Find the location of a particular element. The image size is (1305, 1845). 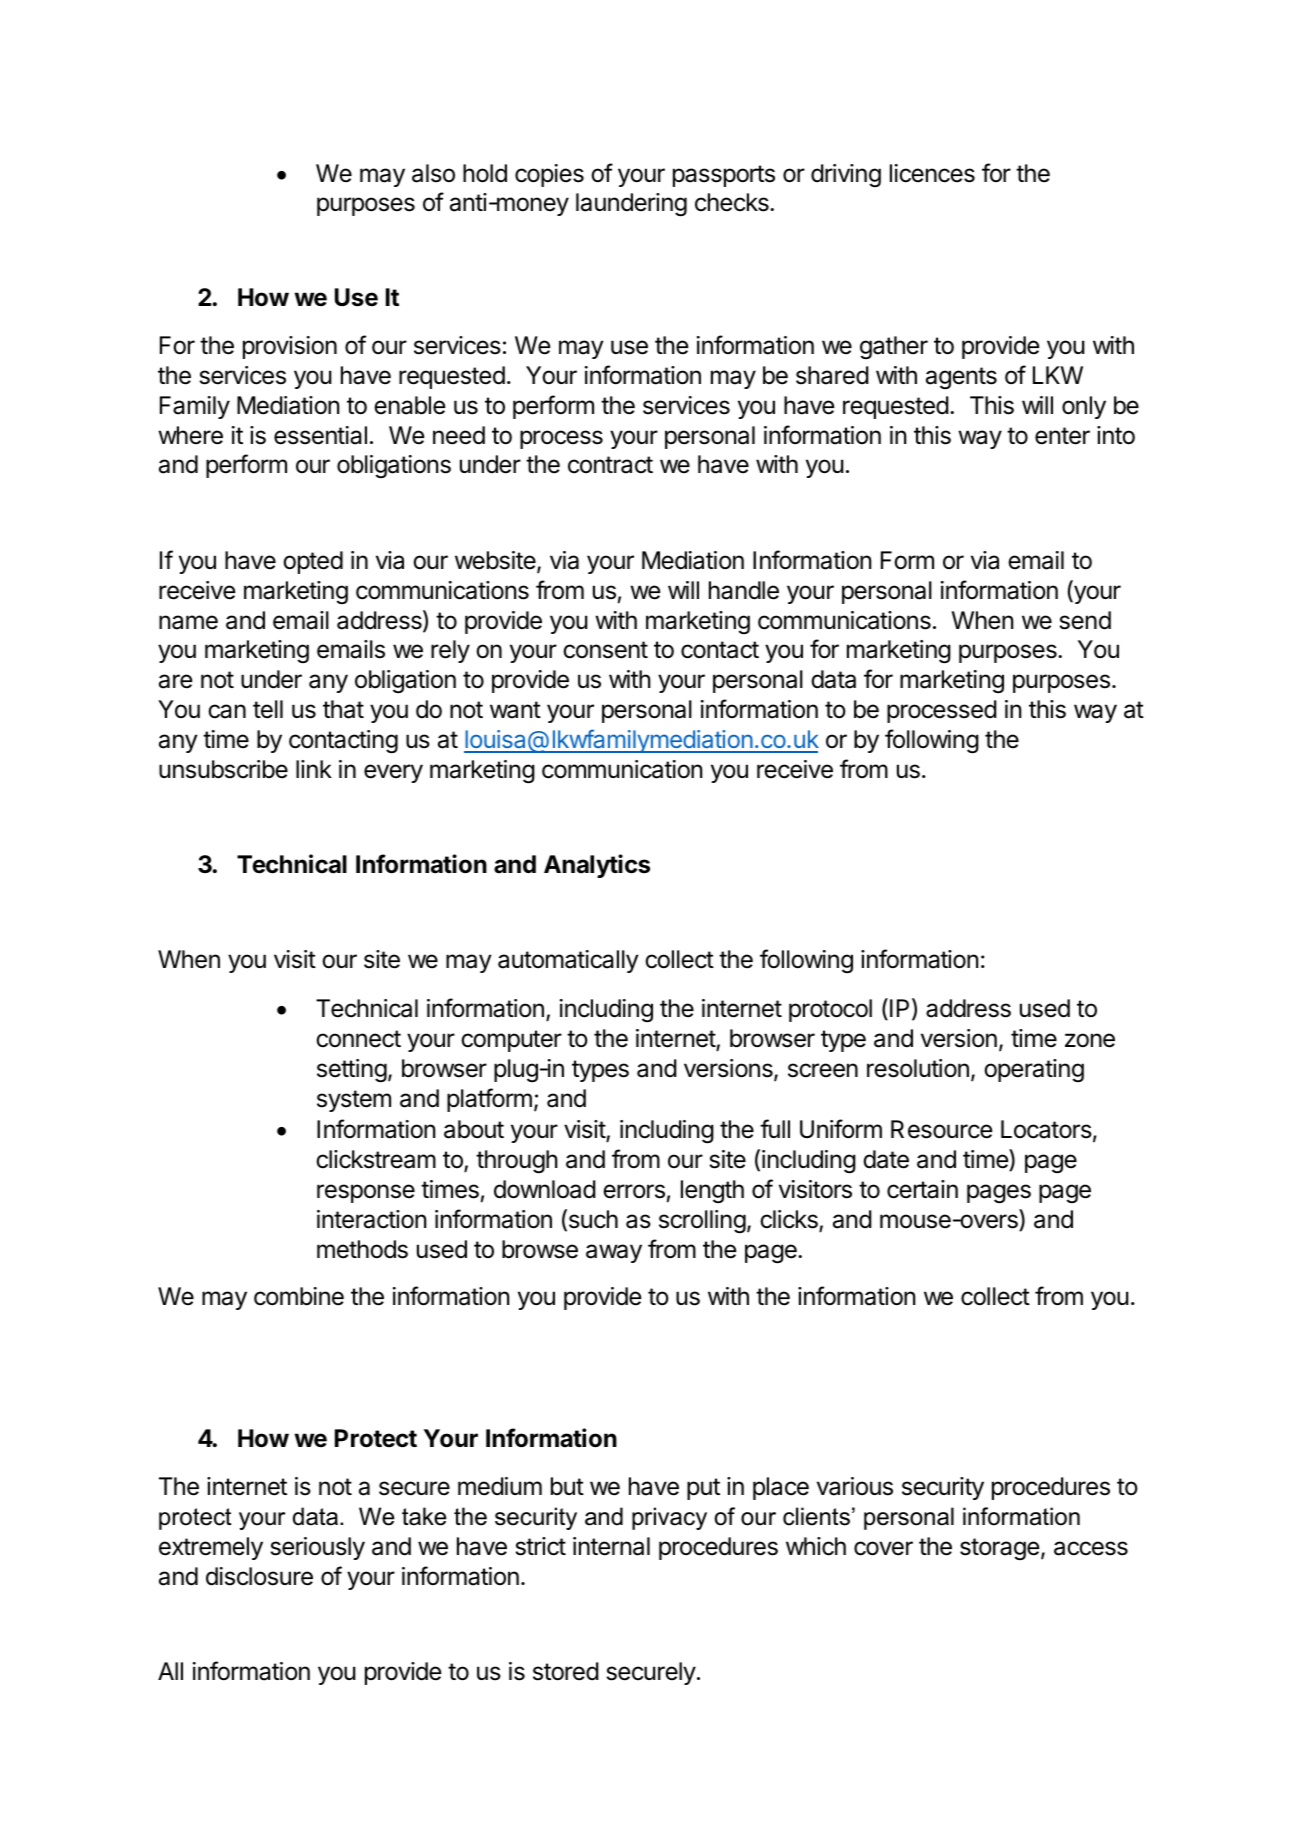

checks is located at coordinates (733, 202).
